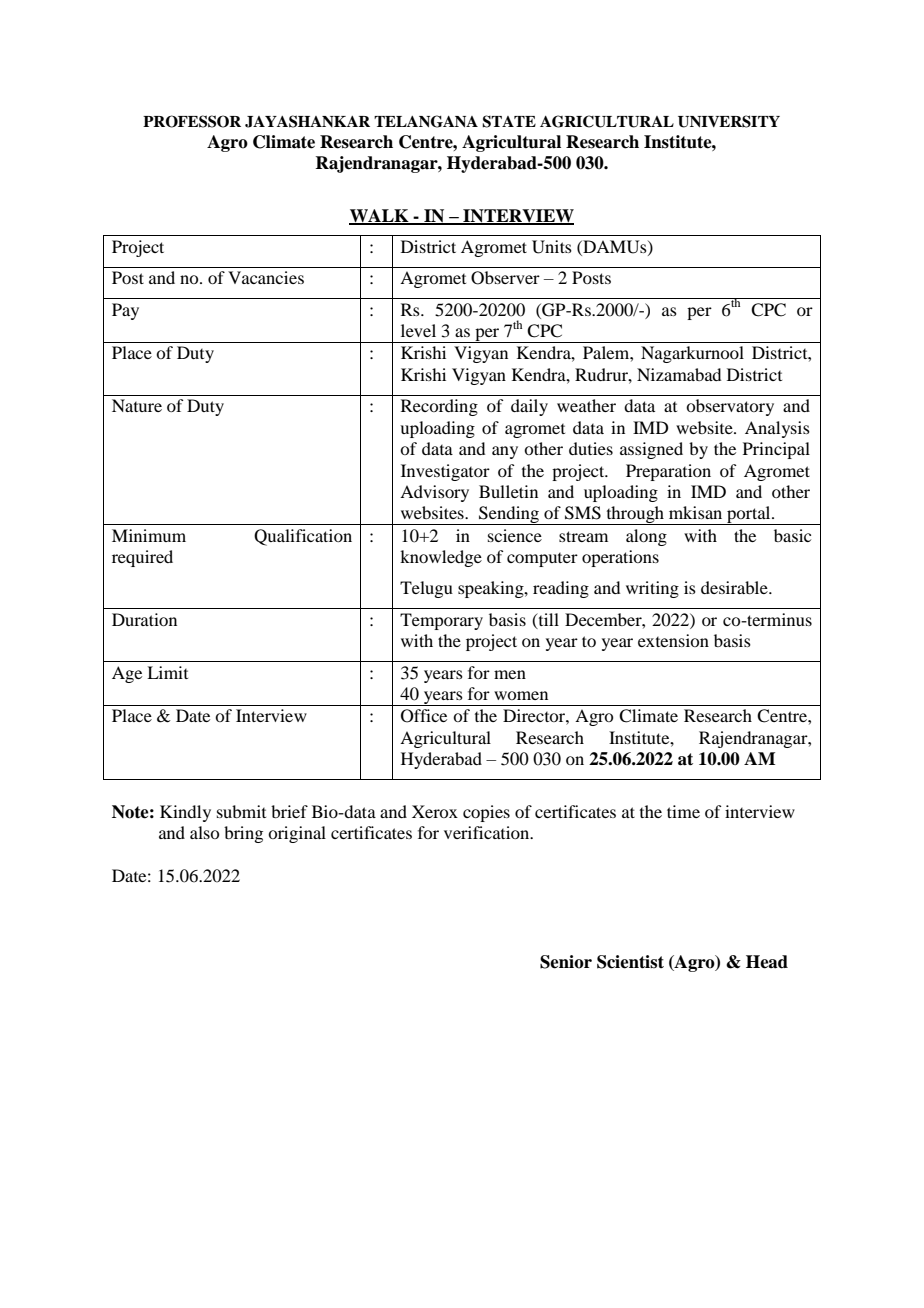 This image has height=1308, width=924. I want to click on Recording, so click(439, 407).
